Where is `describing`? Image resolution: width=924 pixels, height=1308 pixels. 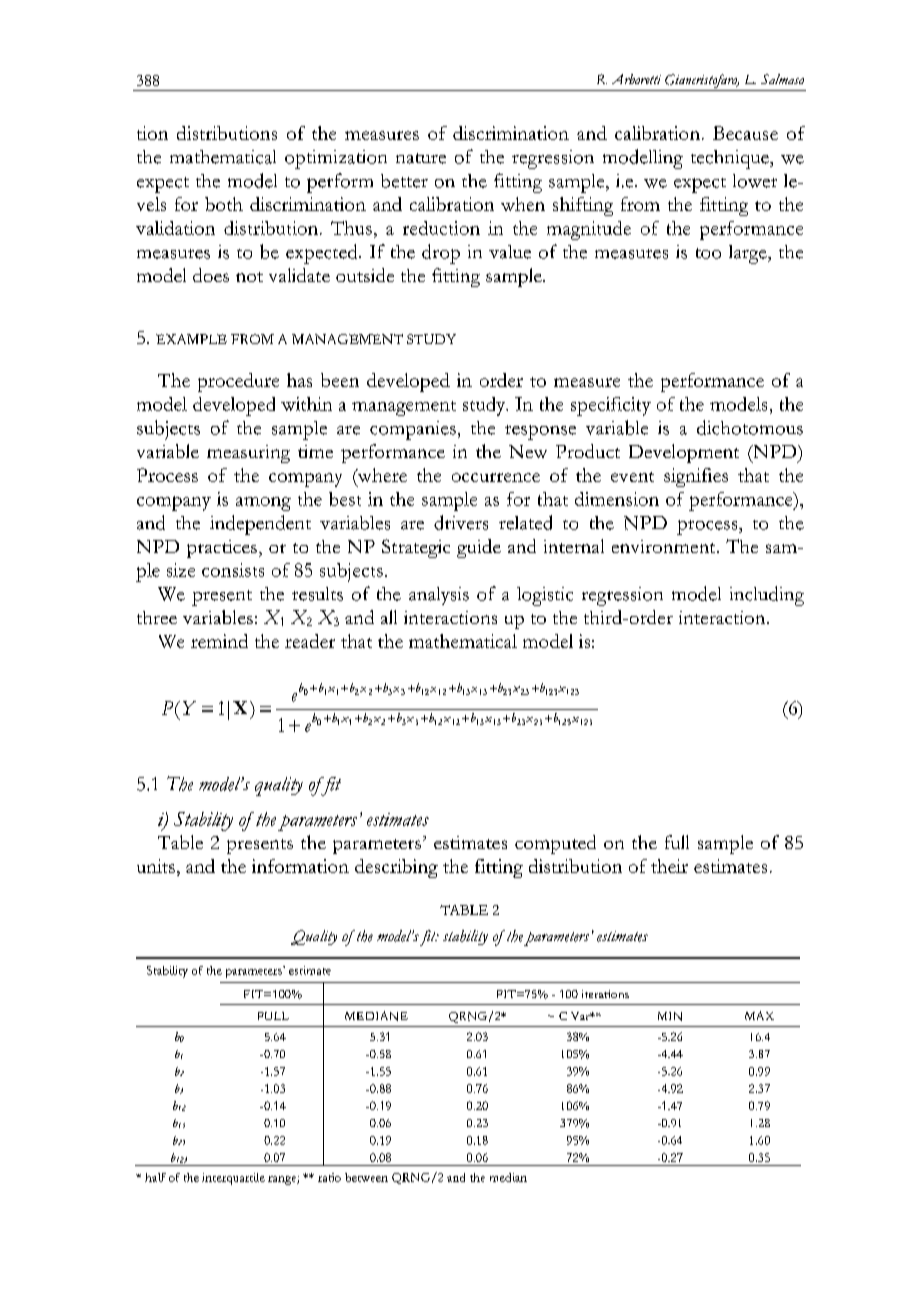
describing is located at coordinates (396, 868).
